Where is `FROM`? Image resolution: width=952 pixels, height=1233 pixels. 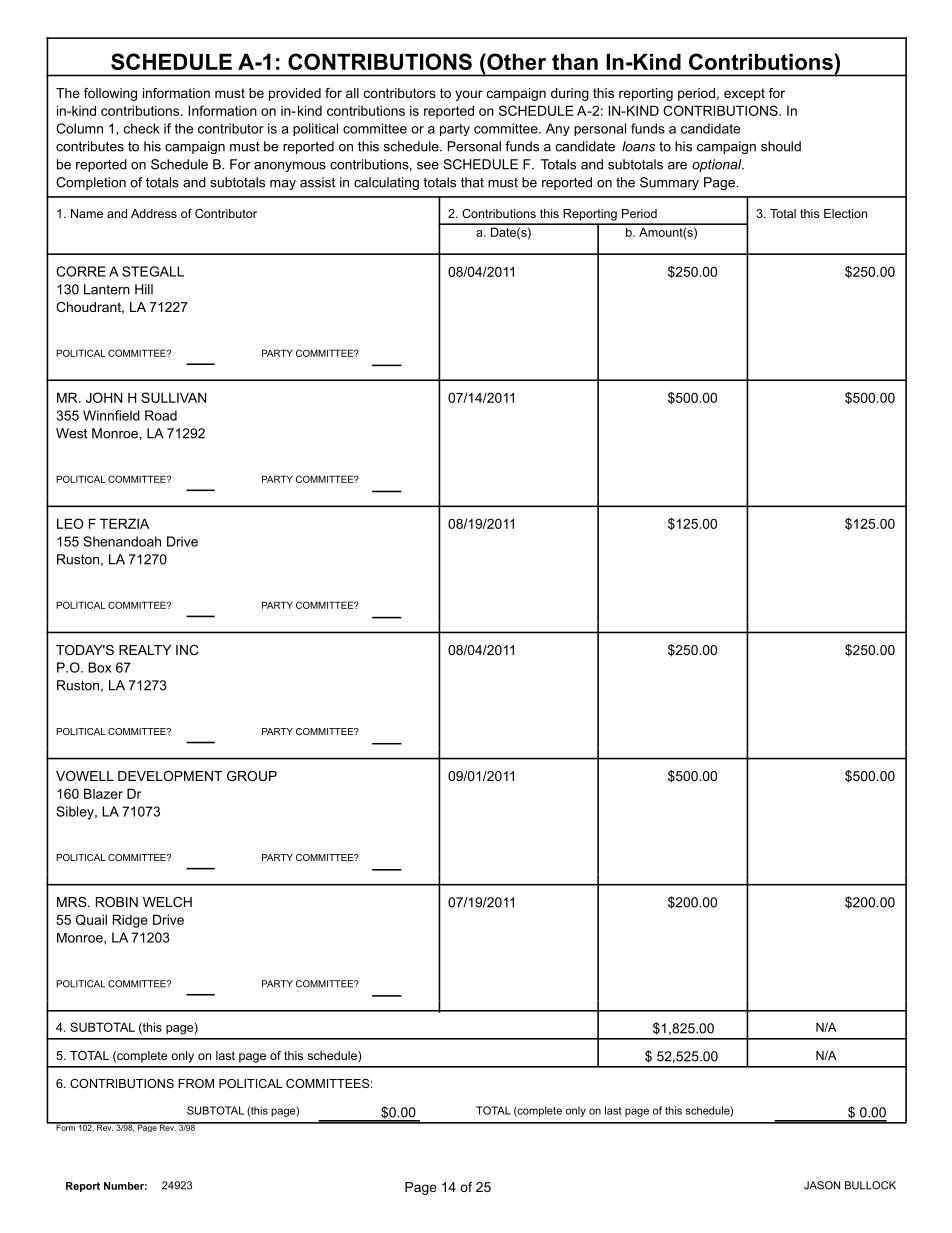
FROM is located at coordinates (196, 1083).
